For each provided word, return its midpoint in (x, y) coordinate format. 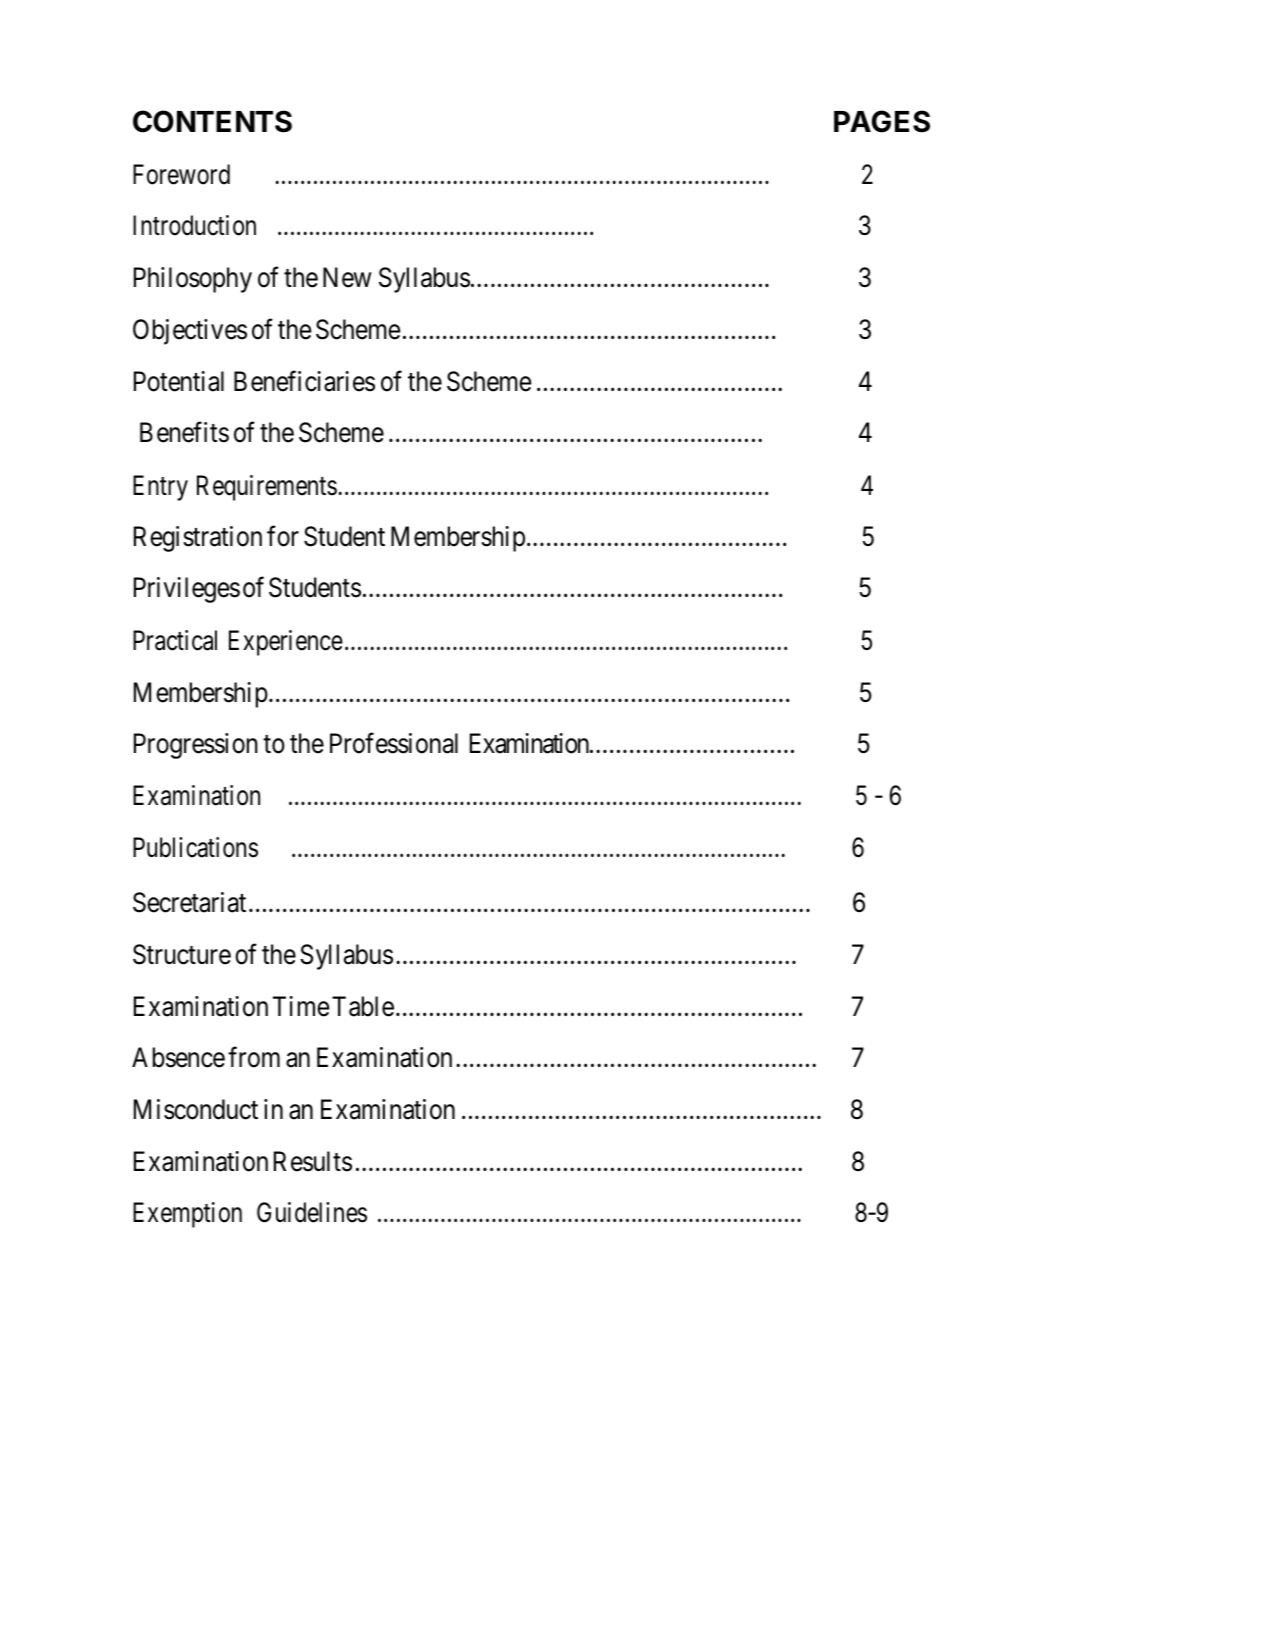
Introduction (194, 225)
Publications (195, 847)
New (347, 277)
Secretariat (189, 902)
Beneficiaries (304, 381)
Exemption (187, 1215)
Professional (394, 743)
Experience (286, 643)
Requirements (267, 488)
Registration (198, 539)
